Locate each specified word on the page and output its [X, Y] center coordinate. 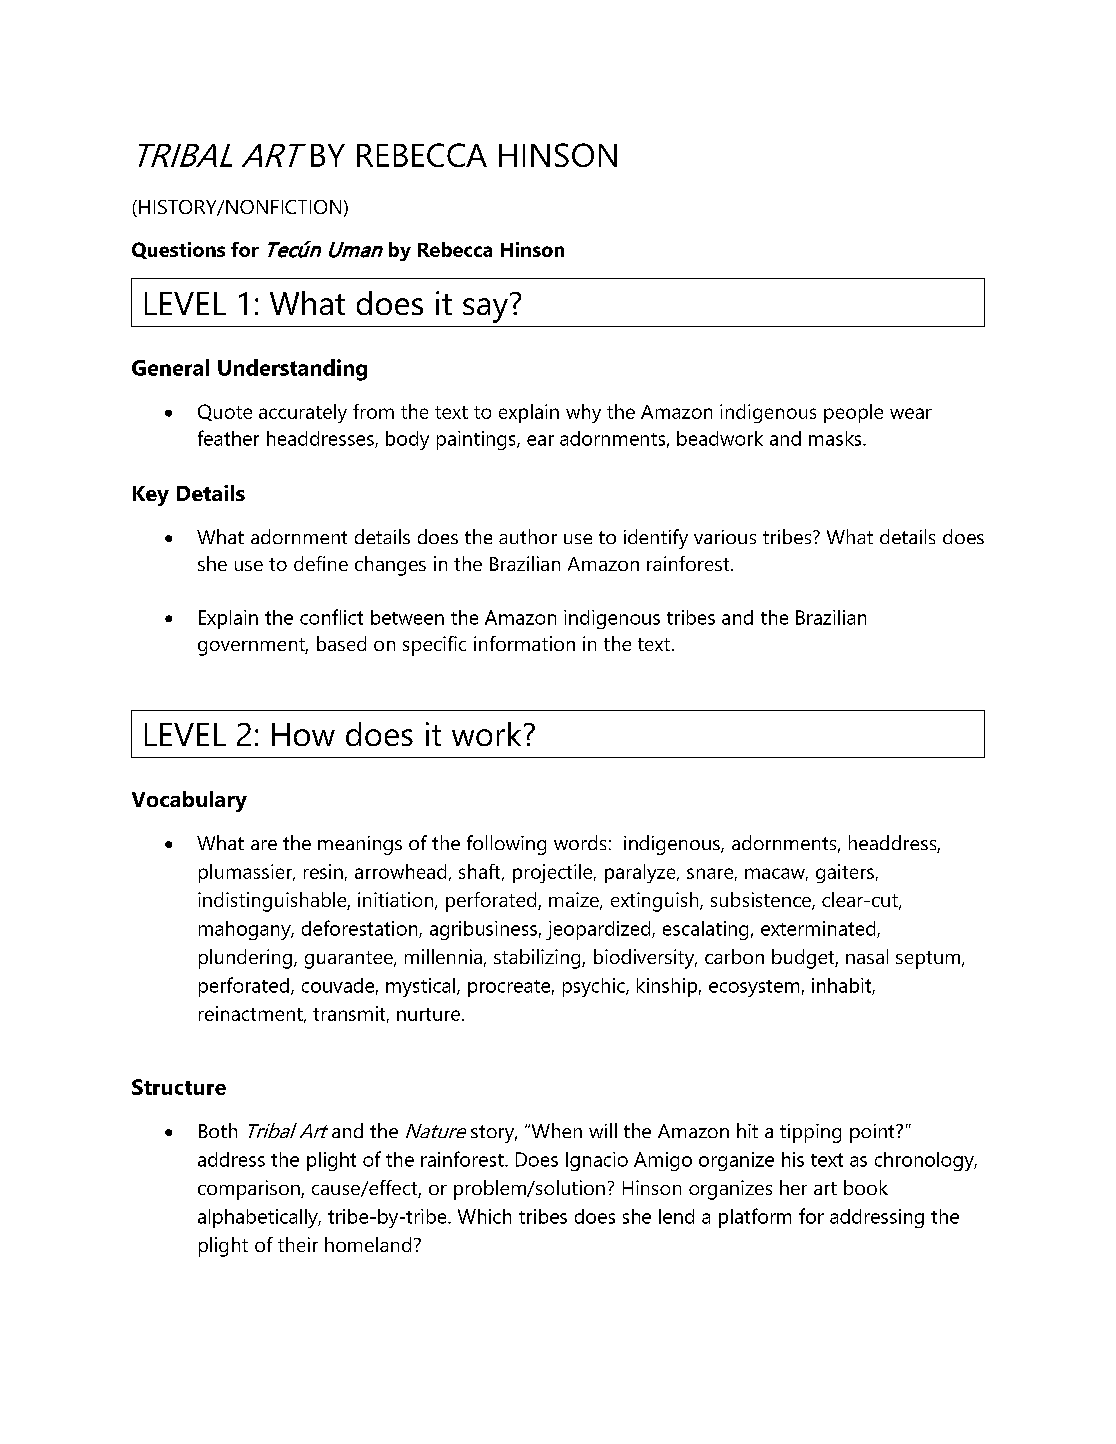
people [853, 413]
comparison [250, 1190]
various [725, 537]
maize [575, 901]
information [524, 643]
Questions [178, 250]
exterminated [819, 929]
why [583, 413]
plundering [247, 959]
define [321, 563]
